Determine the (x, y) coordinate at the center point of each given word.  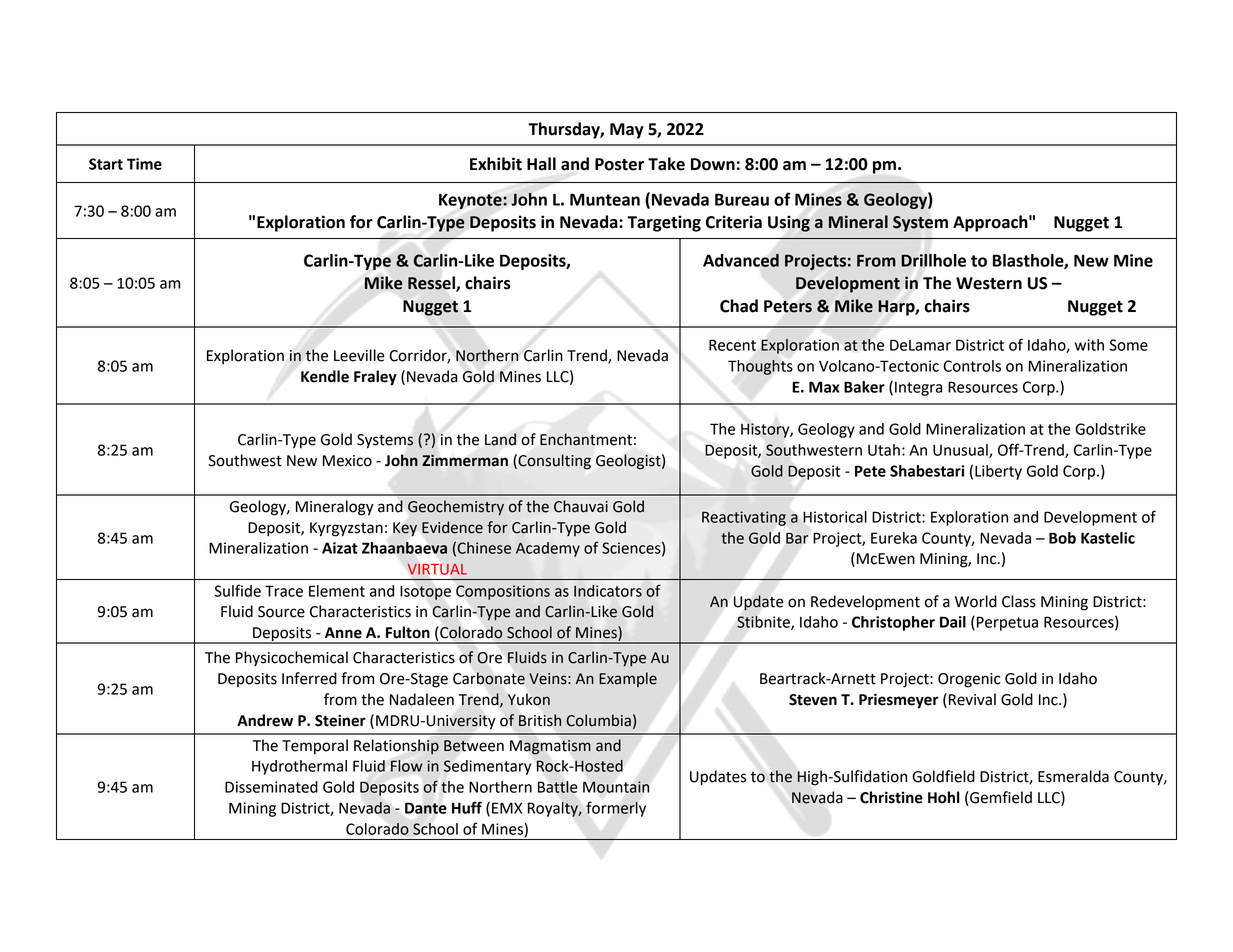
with (1089, 345)
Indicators (608, 591)
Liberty (998, 472)
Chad (739, 306)
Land (500, 439)
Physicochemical (292, 659)
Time (144, 164)
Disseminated (271, 787)
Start (106, 164)
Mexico (347, 461)
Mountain (616, 787)
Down (713, 164)
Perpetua (1007, 623)
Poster (619, 164)
